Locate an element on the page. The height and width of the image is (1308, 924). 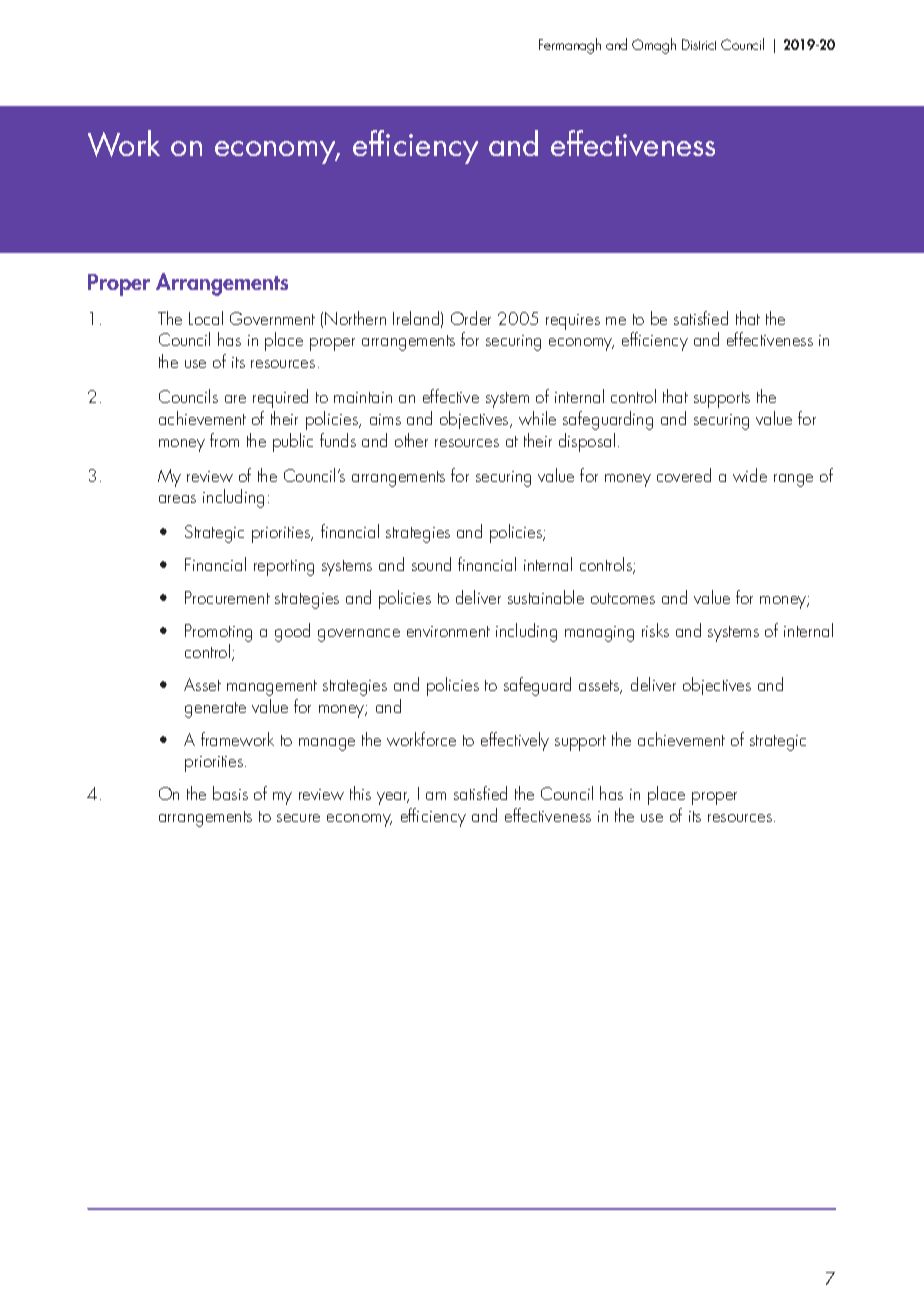
requires is located at coordinates (573, 322).
